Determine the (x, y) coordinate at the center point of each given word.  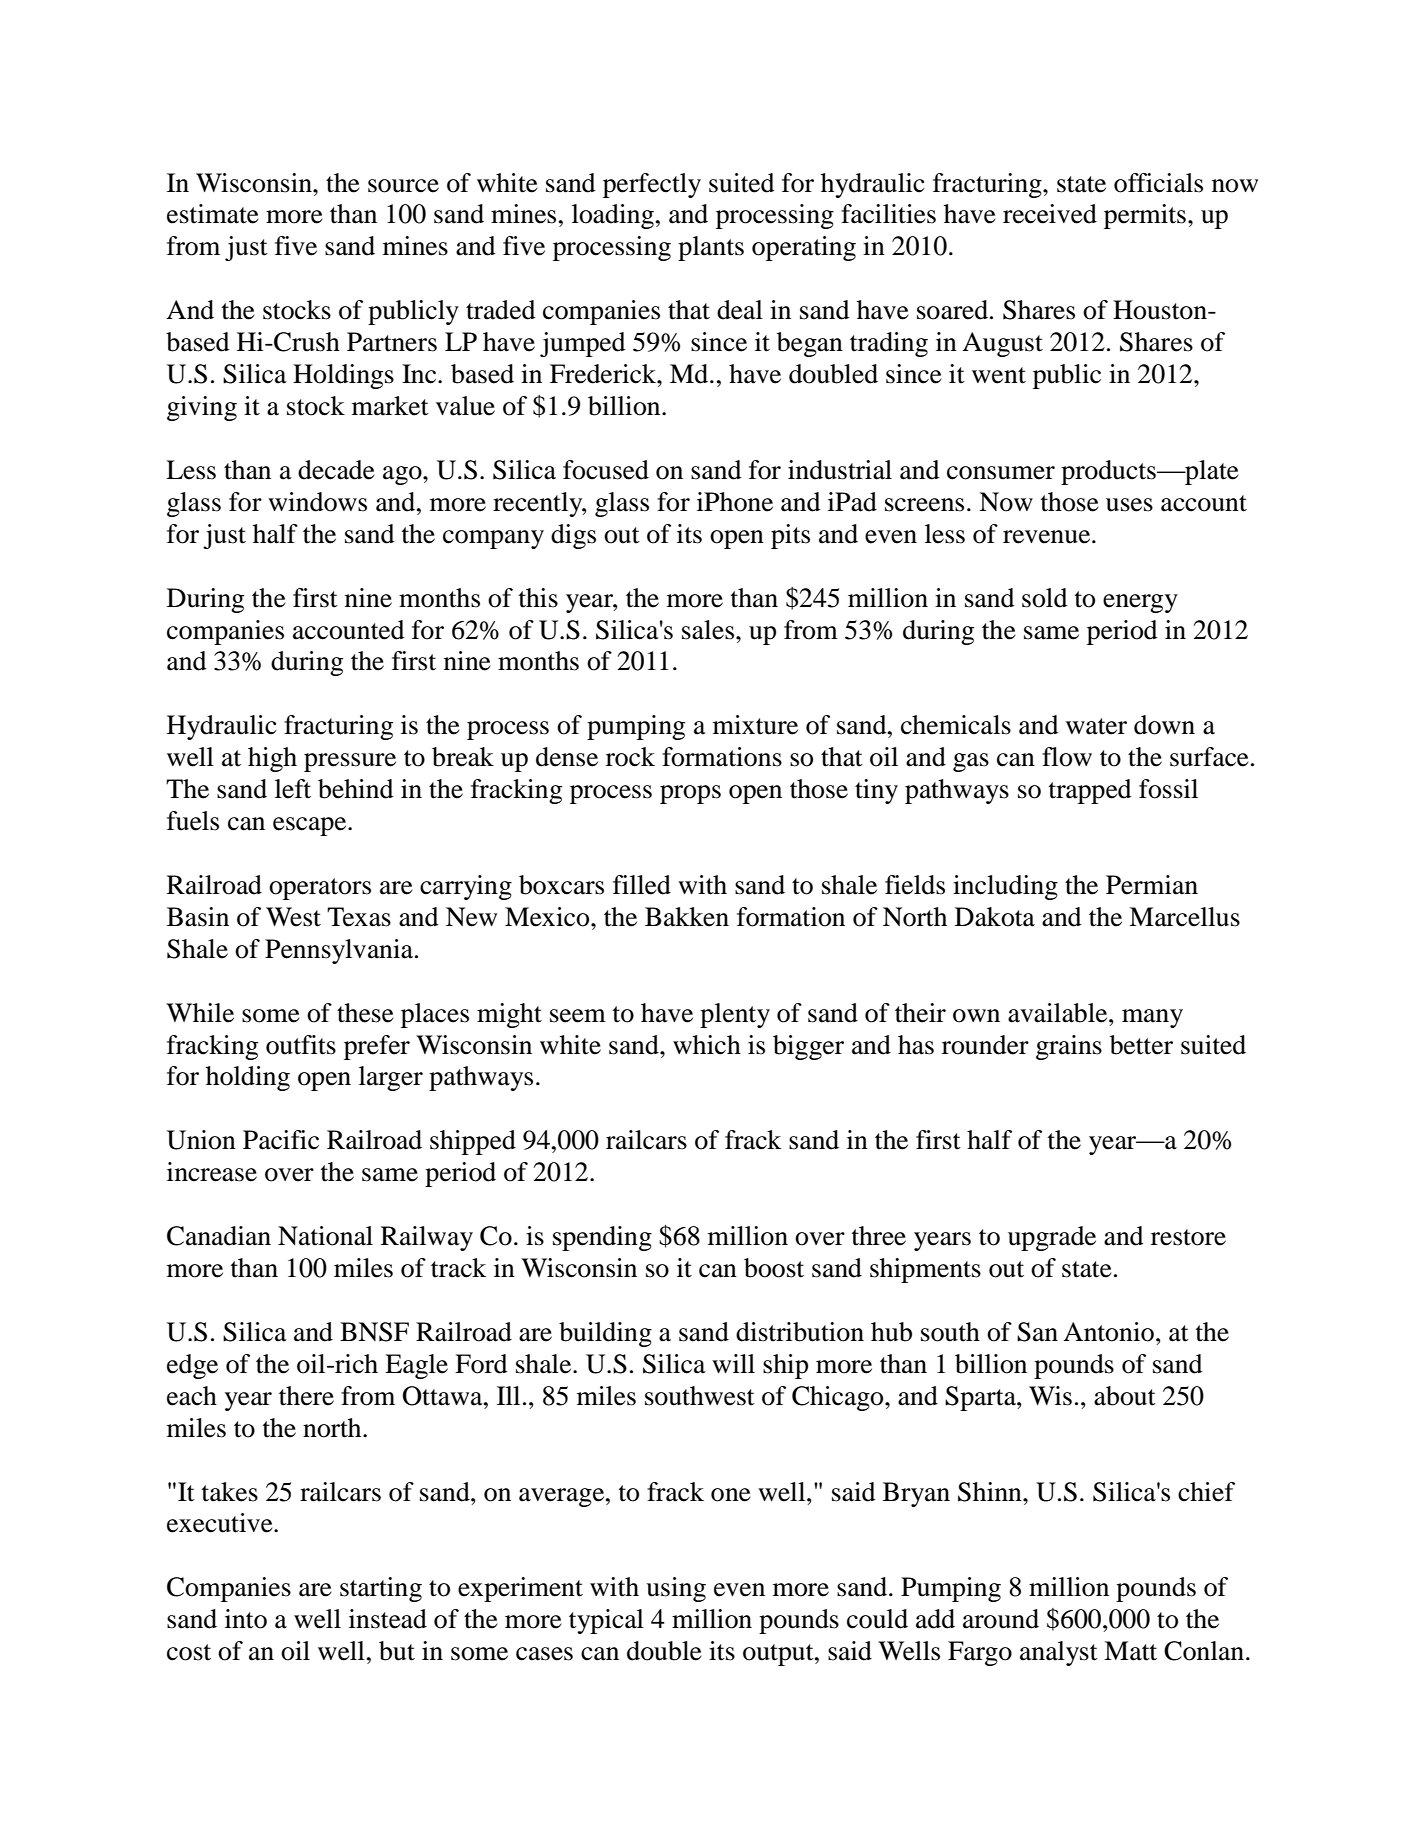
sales (709, 630)
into (246, 1619)
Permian (1152, 885)
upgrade (1052, 1238)
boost (774, 1268)
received (1050, 214)
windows (317, 502)
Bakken (687, 917)
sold (1044, 598)
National (325, 1236)
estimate (213, 214)
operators (320, 889)
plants (711, 248)
